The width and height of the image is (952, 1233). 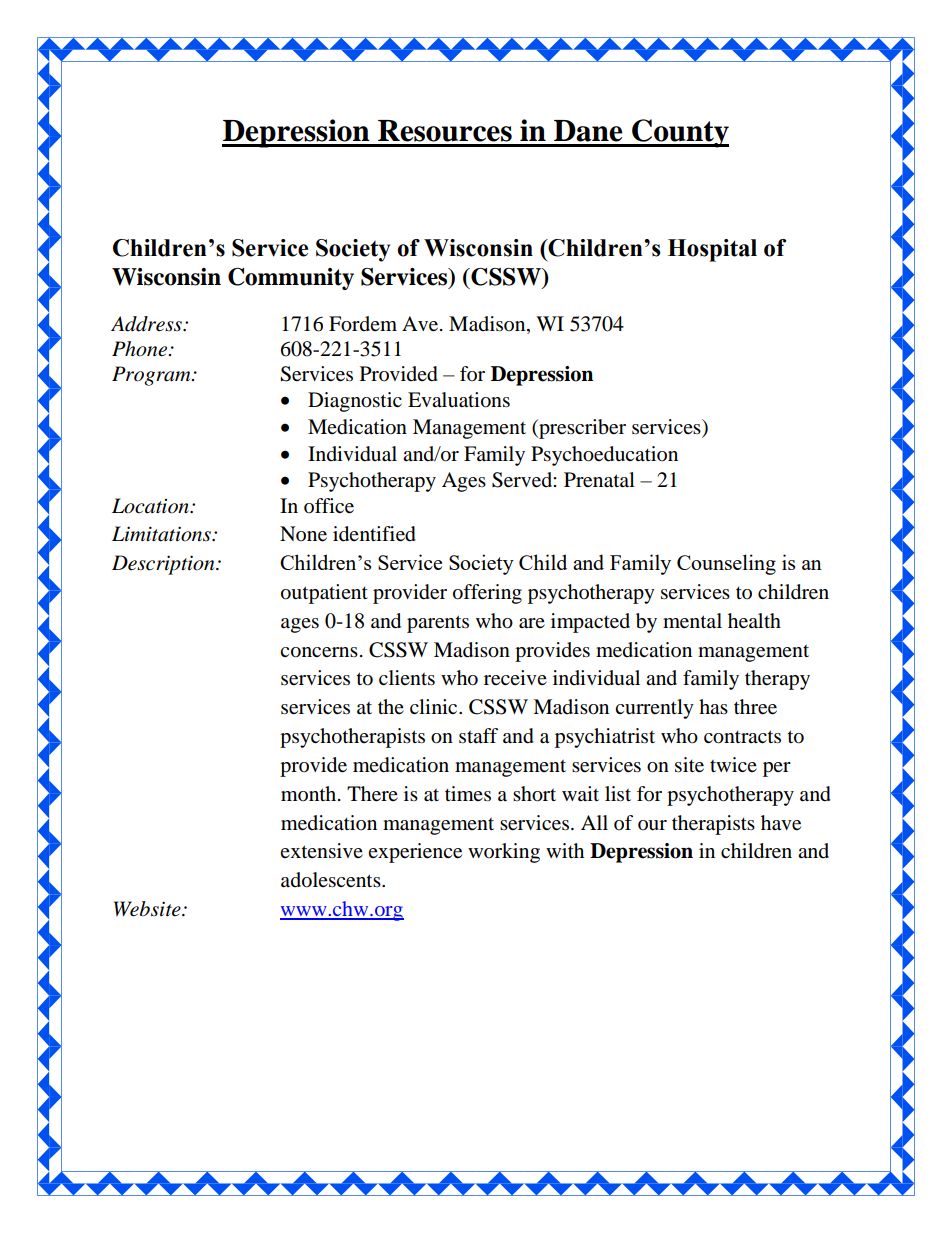 I want to click on Psychoeducation, so click(x=604, y=456).
